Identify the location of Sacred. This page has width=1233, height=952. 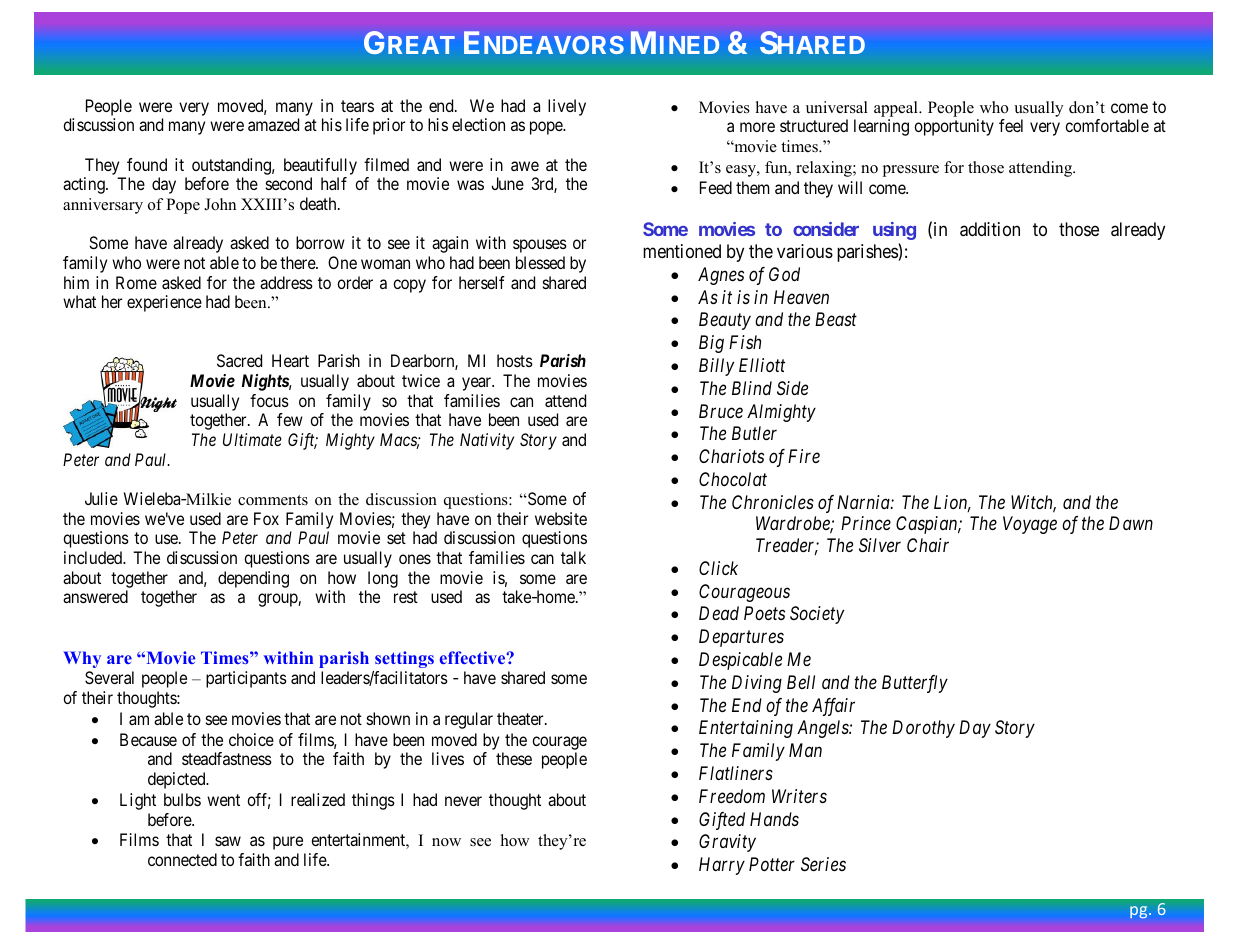
(239, 360).
